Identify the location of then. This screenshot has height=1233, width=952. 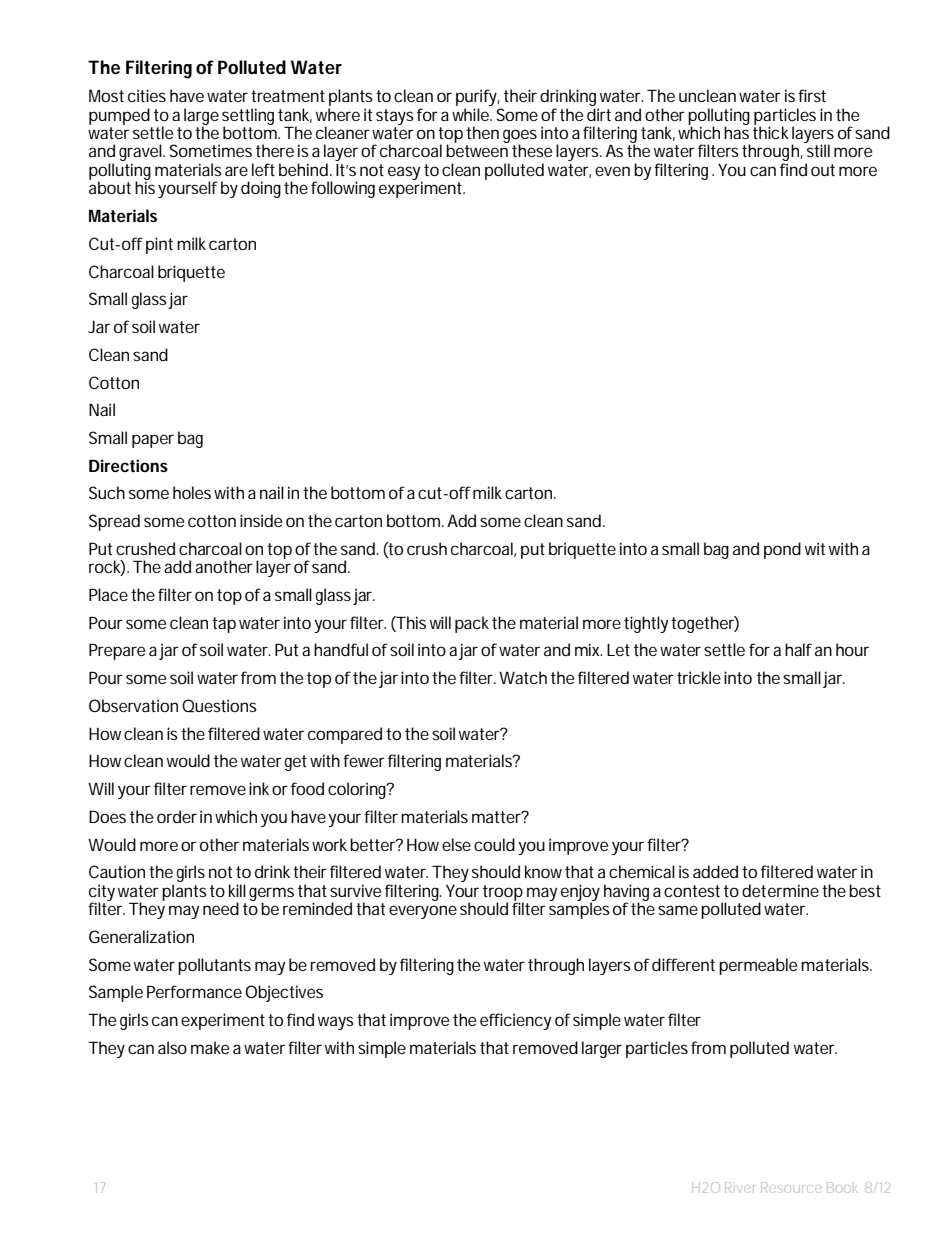
(482, 132).
